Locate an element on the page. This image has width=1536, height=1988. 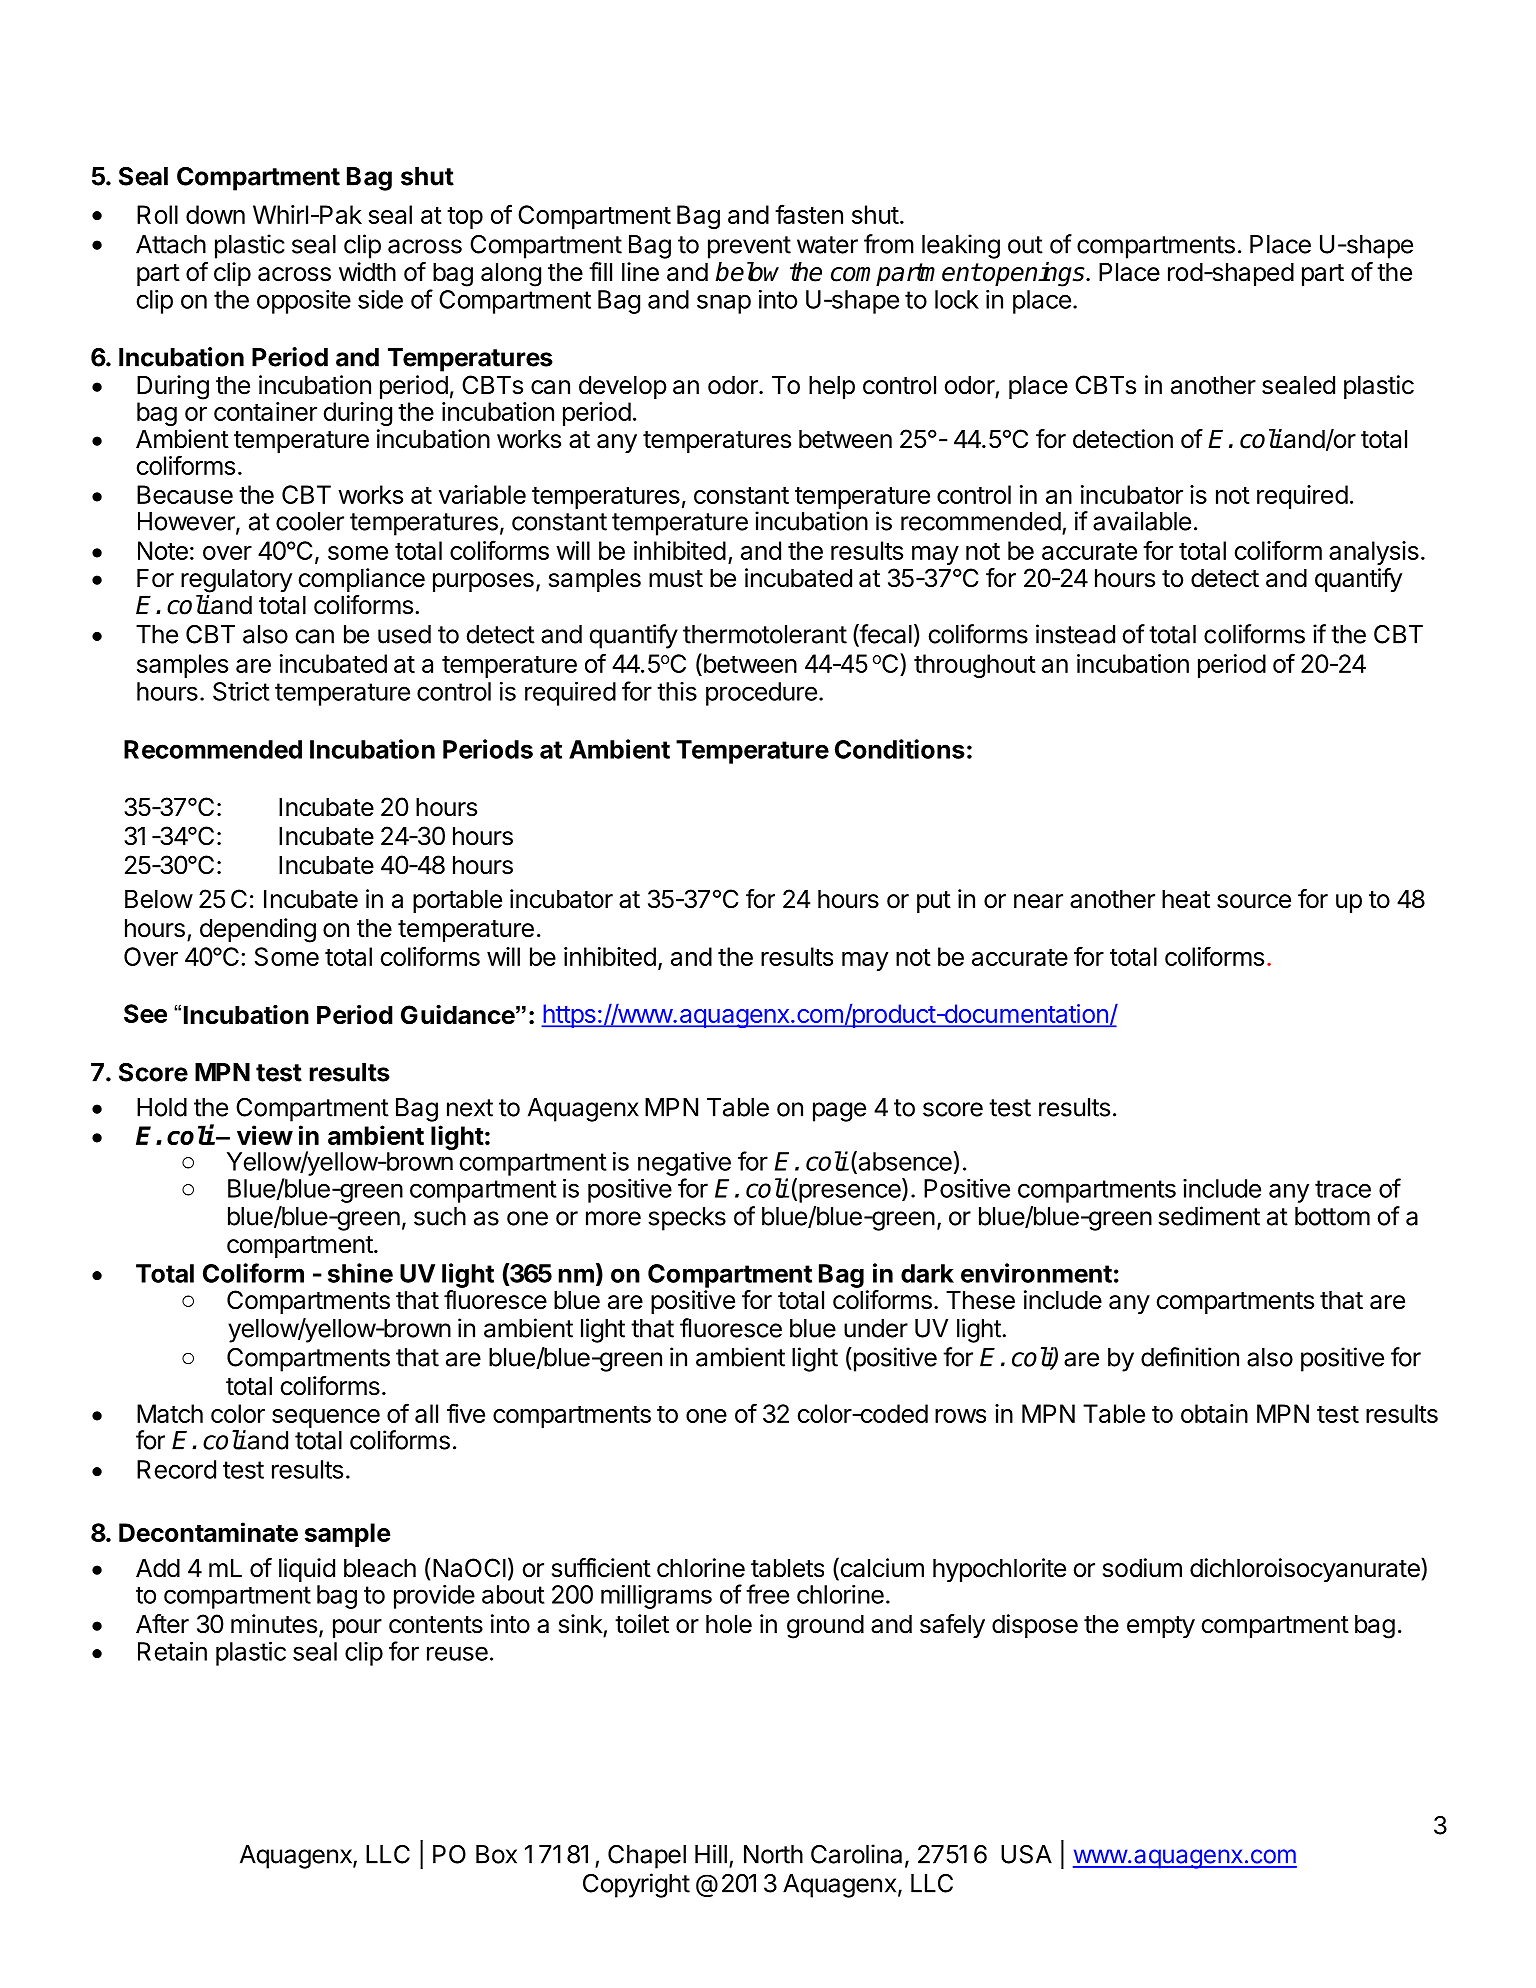
openings is located at coordinates (1034, 274).
